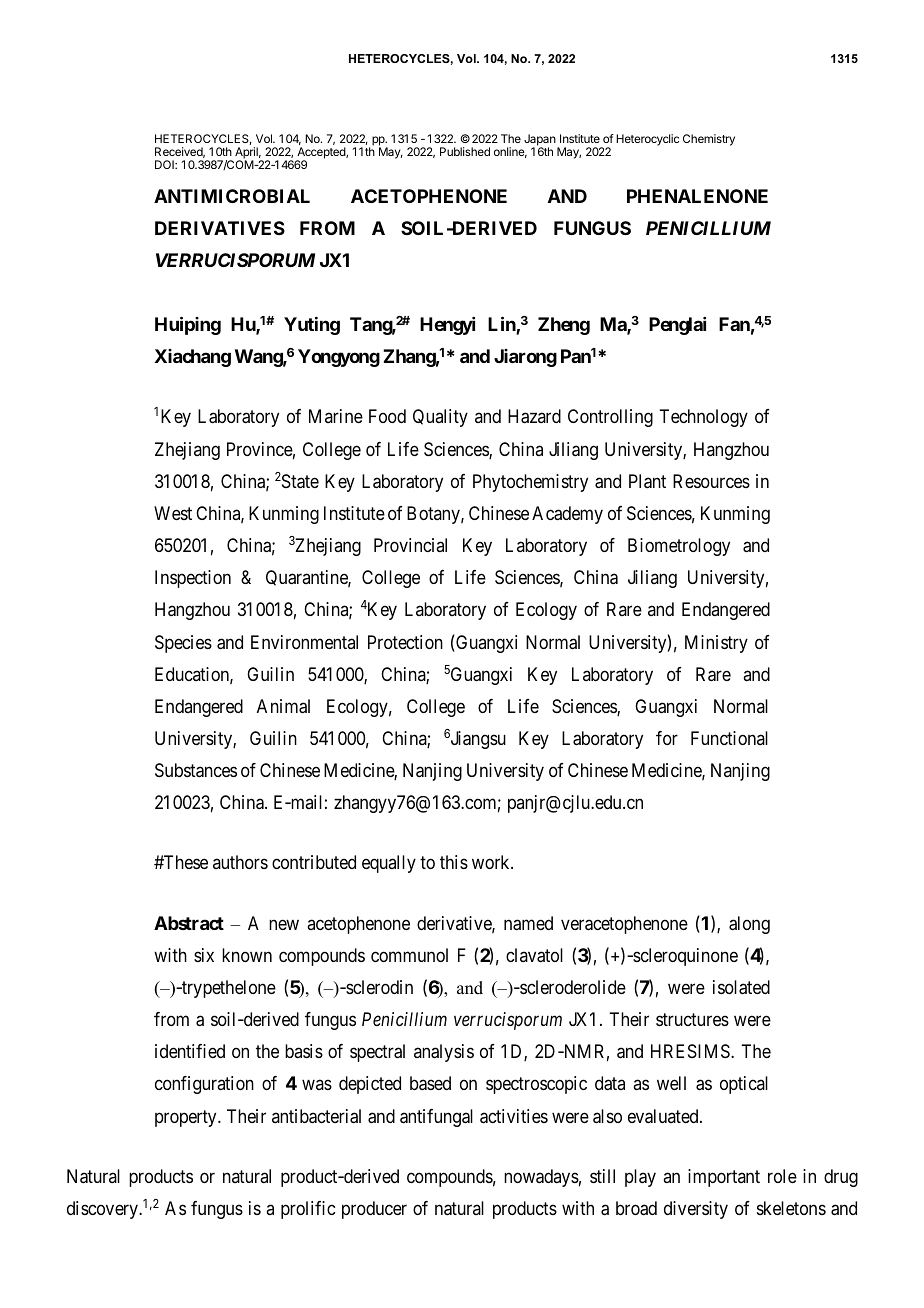 The image size is (924, 1308). Describe the element at coordinates (232, 196) in the image. I see `ANTIMICROBIAL` at that location.
